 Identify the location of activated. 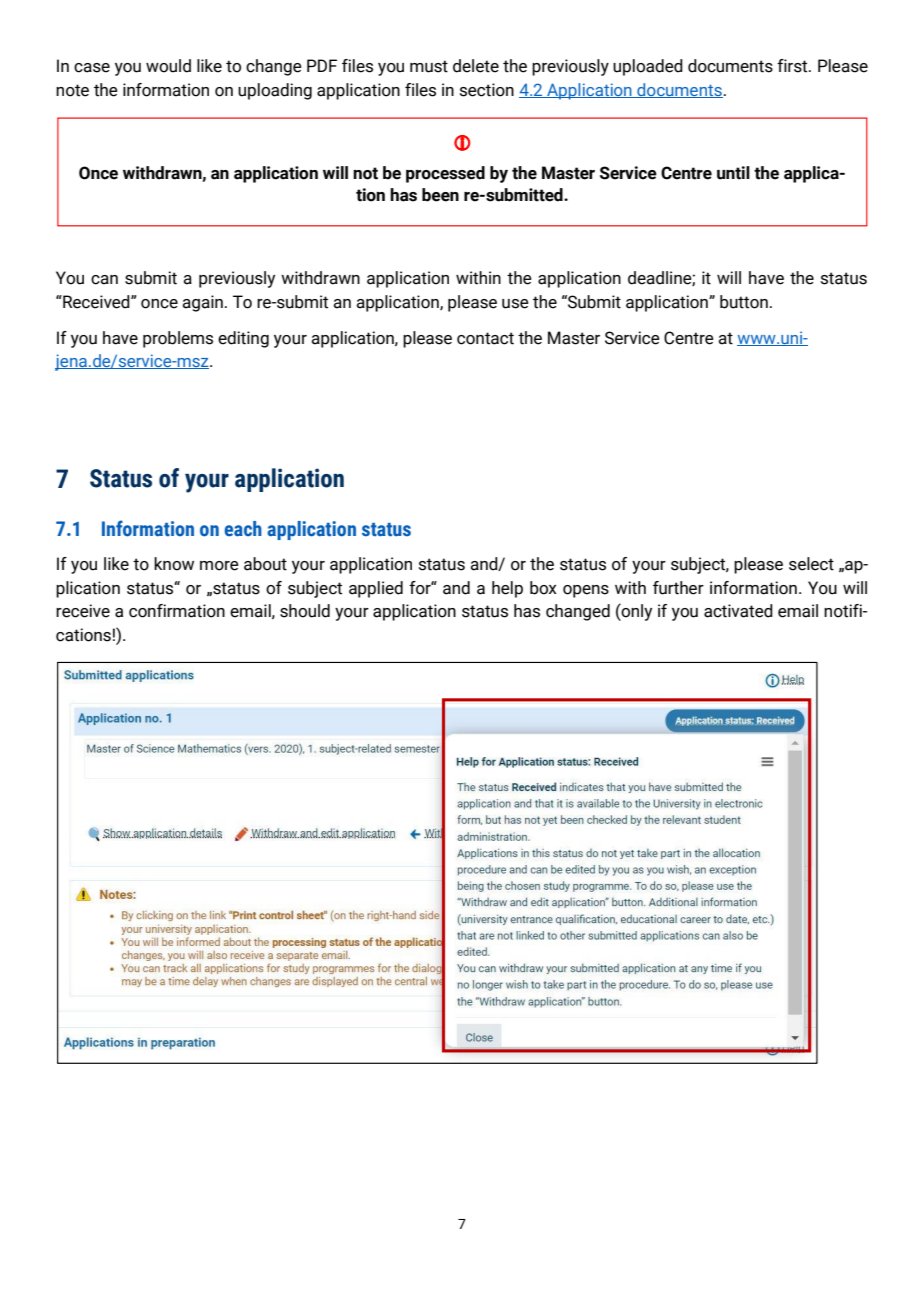
(738, 611).
